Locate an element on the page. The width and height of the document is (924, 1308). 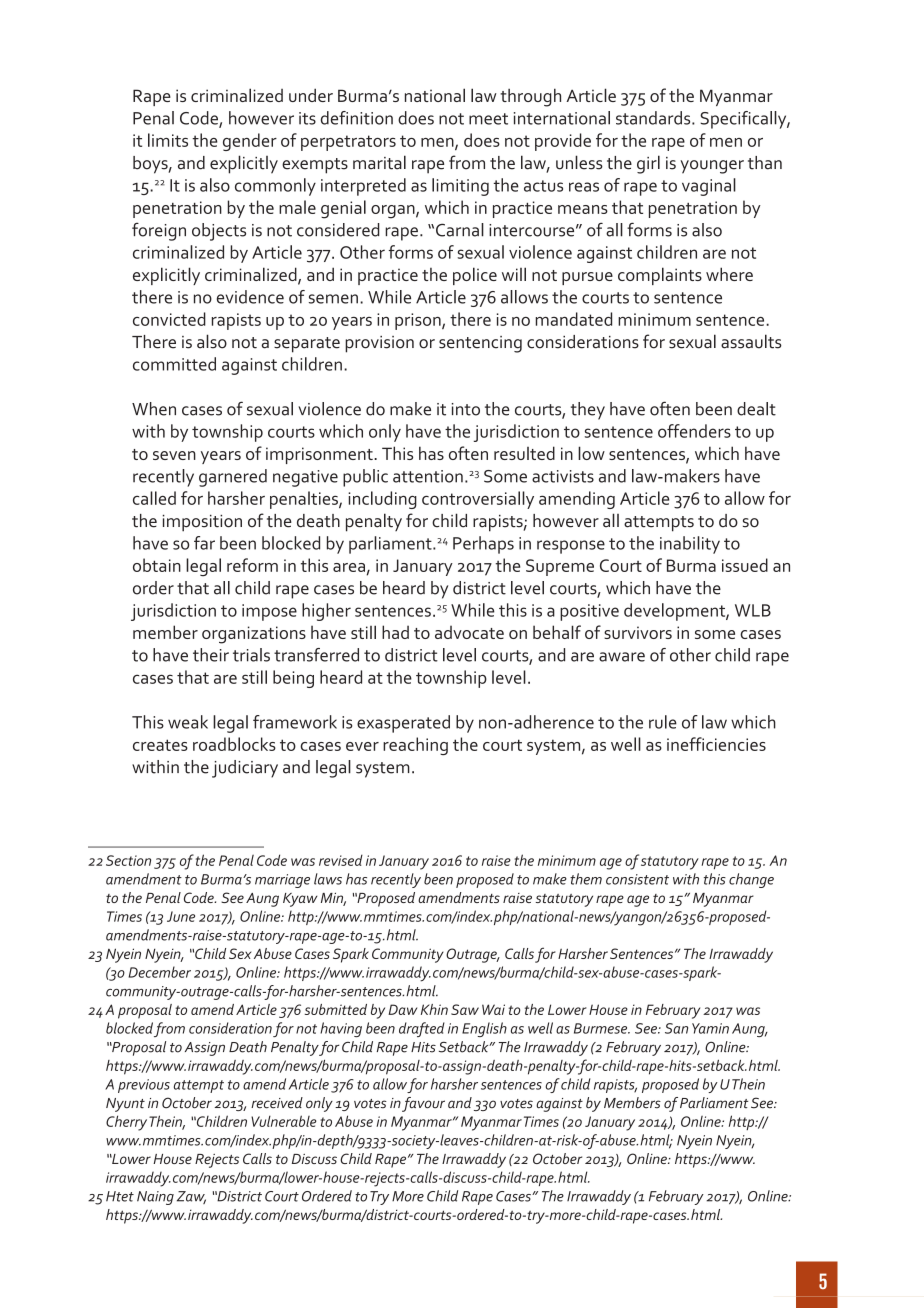
their is located at coordinates (211, 655).
